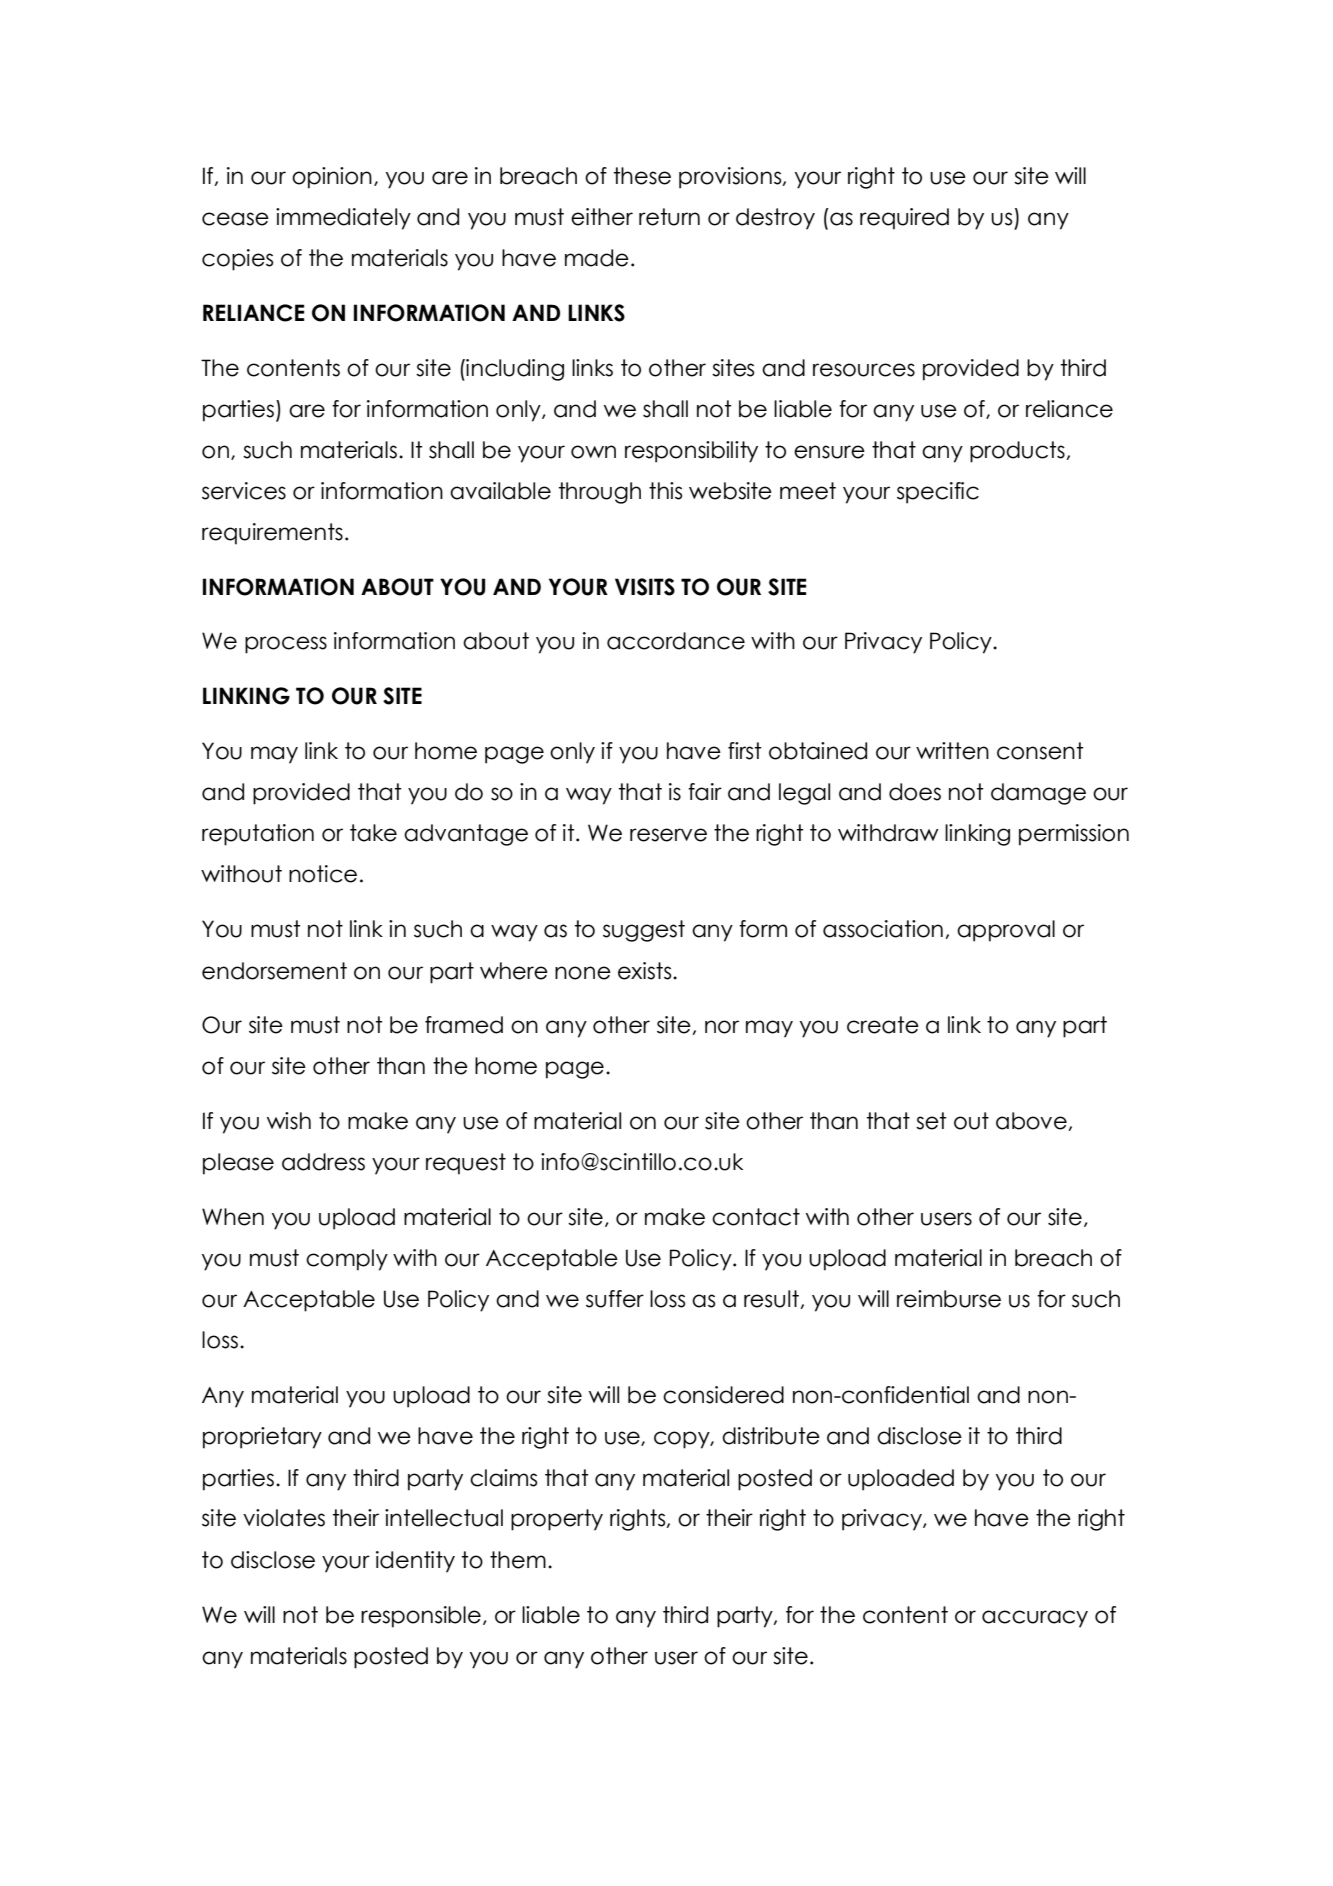  What do you see at coordinates (644, 931) in the page?
I see `suggest` at bounding box center [644, 931].
